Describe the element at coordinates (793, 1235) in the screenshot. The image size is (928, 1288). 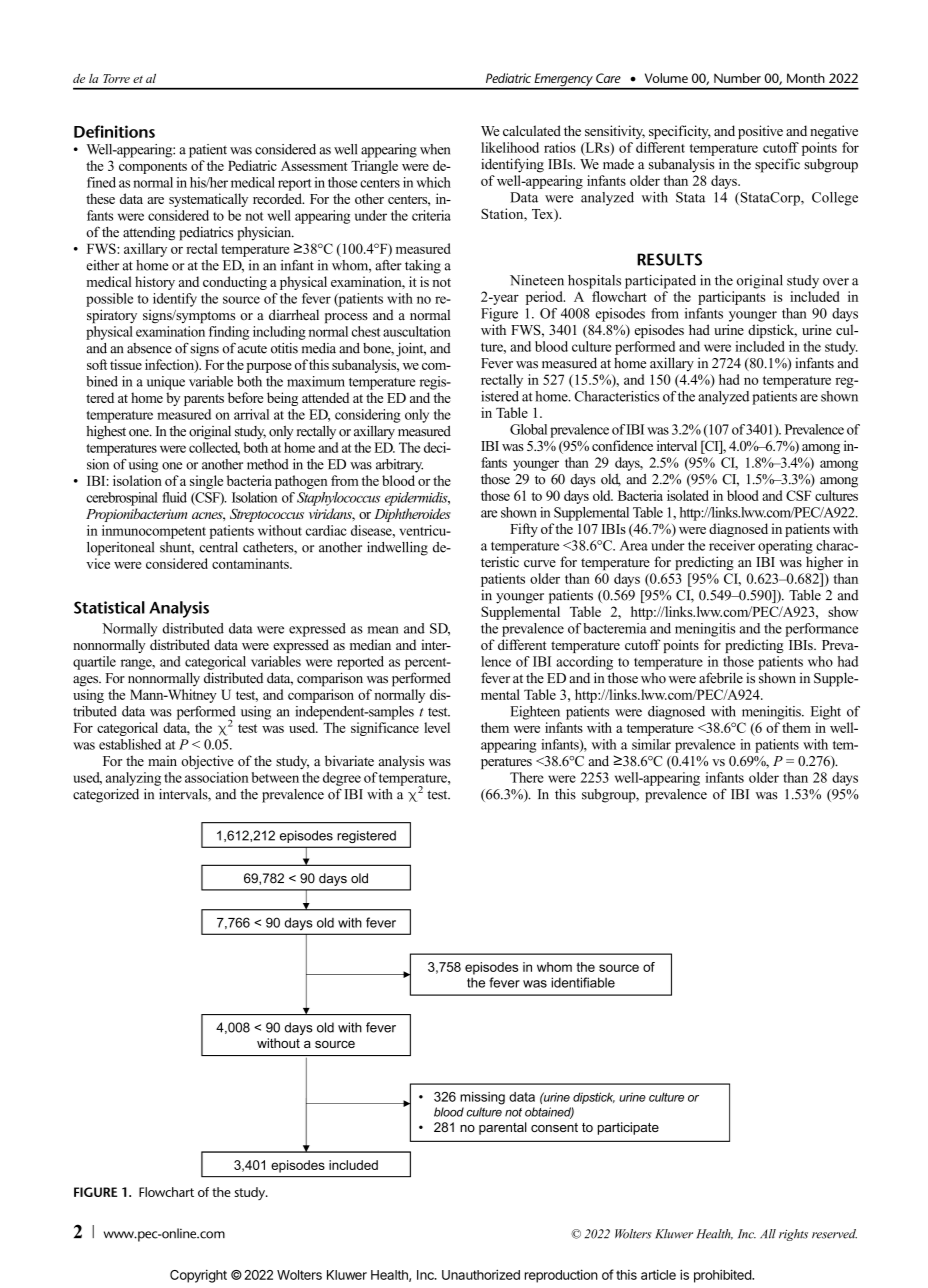
I see `rights` at that location.
